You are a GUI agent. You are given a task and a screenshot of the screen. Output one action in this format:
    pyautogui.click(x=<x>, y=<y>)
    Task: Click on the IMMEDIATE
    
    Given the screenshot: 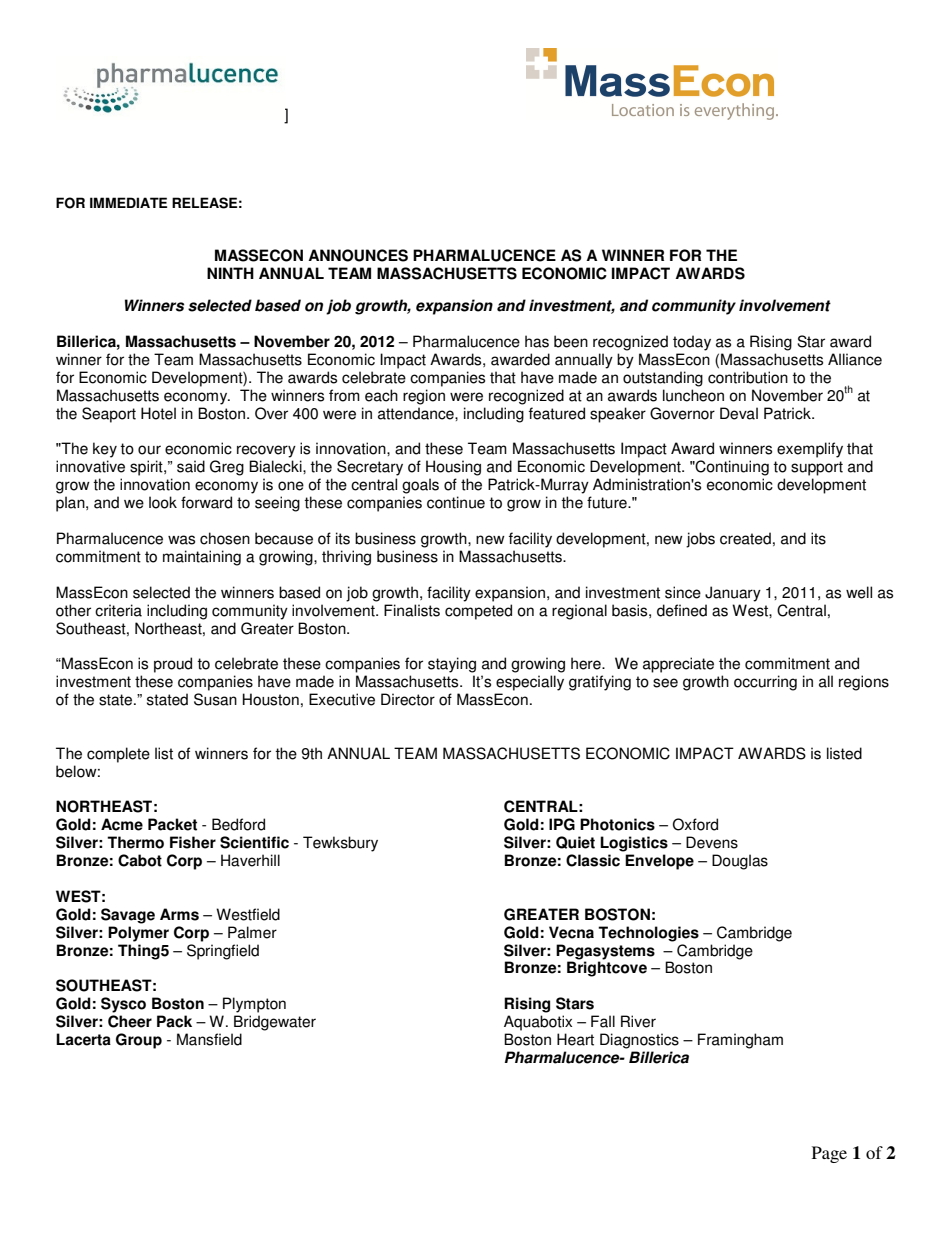 What is the action you would take?
    pyautogui.click(x=128, y=202)
